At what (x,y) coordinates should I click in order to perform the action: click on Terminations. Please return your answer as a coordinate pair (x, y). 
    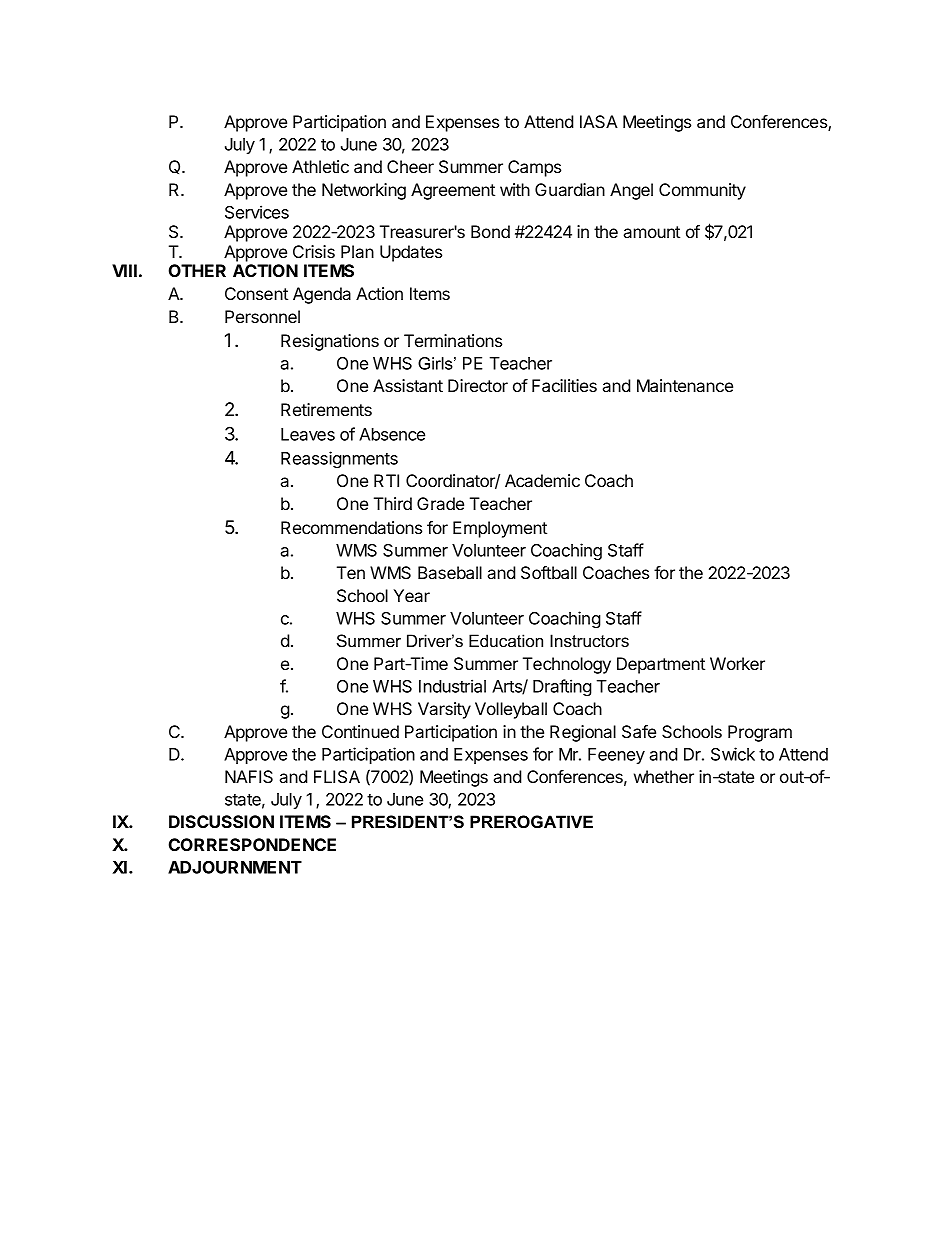
    Looking at the image, I should click on (453, 340).
